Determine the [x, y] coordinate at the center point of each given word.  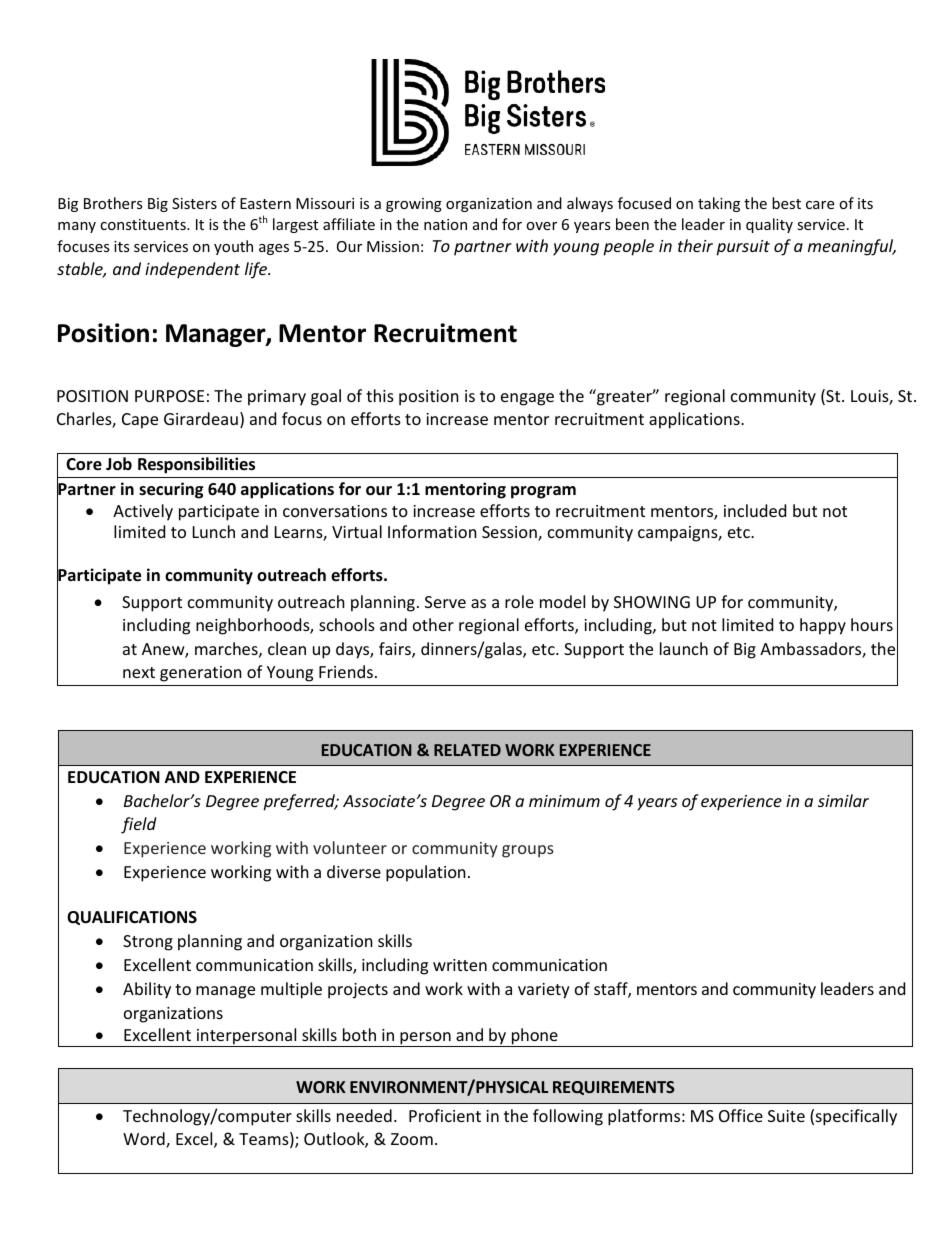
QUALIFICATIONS [132, 918]
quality [769, 225]
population [426, 873]
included [755, 510]
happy [823, 626]
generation [201, 674]
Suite [786, 1116]
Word [145, 1140]
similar [843, 800]
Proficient [445, 1115]
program [543, 492]
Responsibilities [196, 465]
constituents [144, 224]
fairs [396, 650]
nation [445, 224]
